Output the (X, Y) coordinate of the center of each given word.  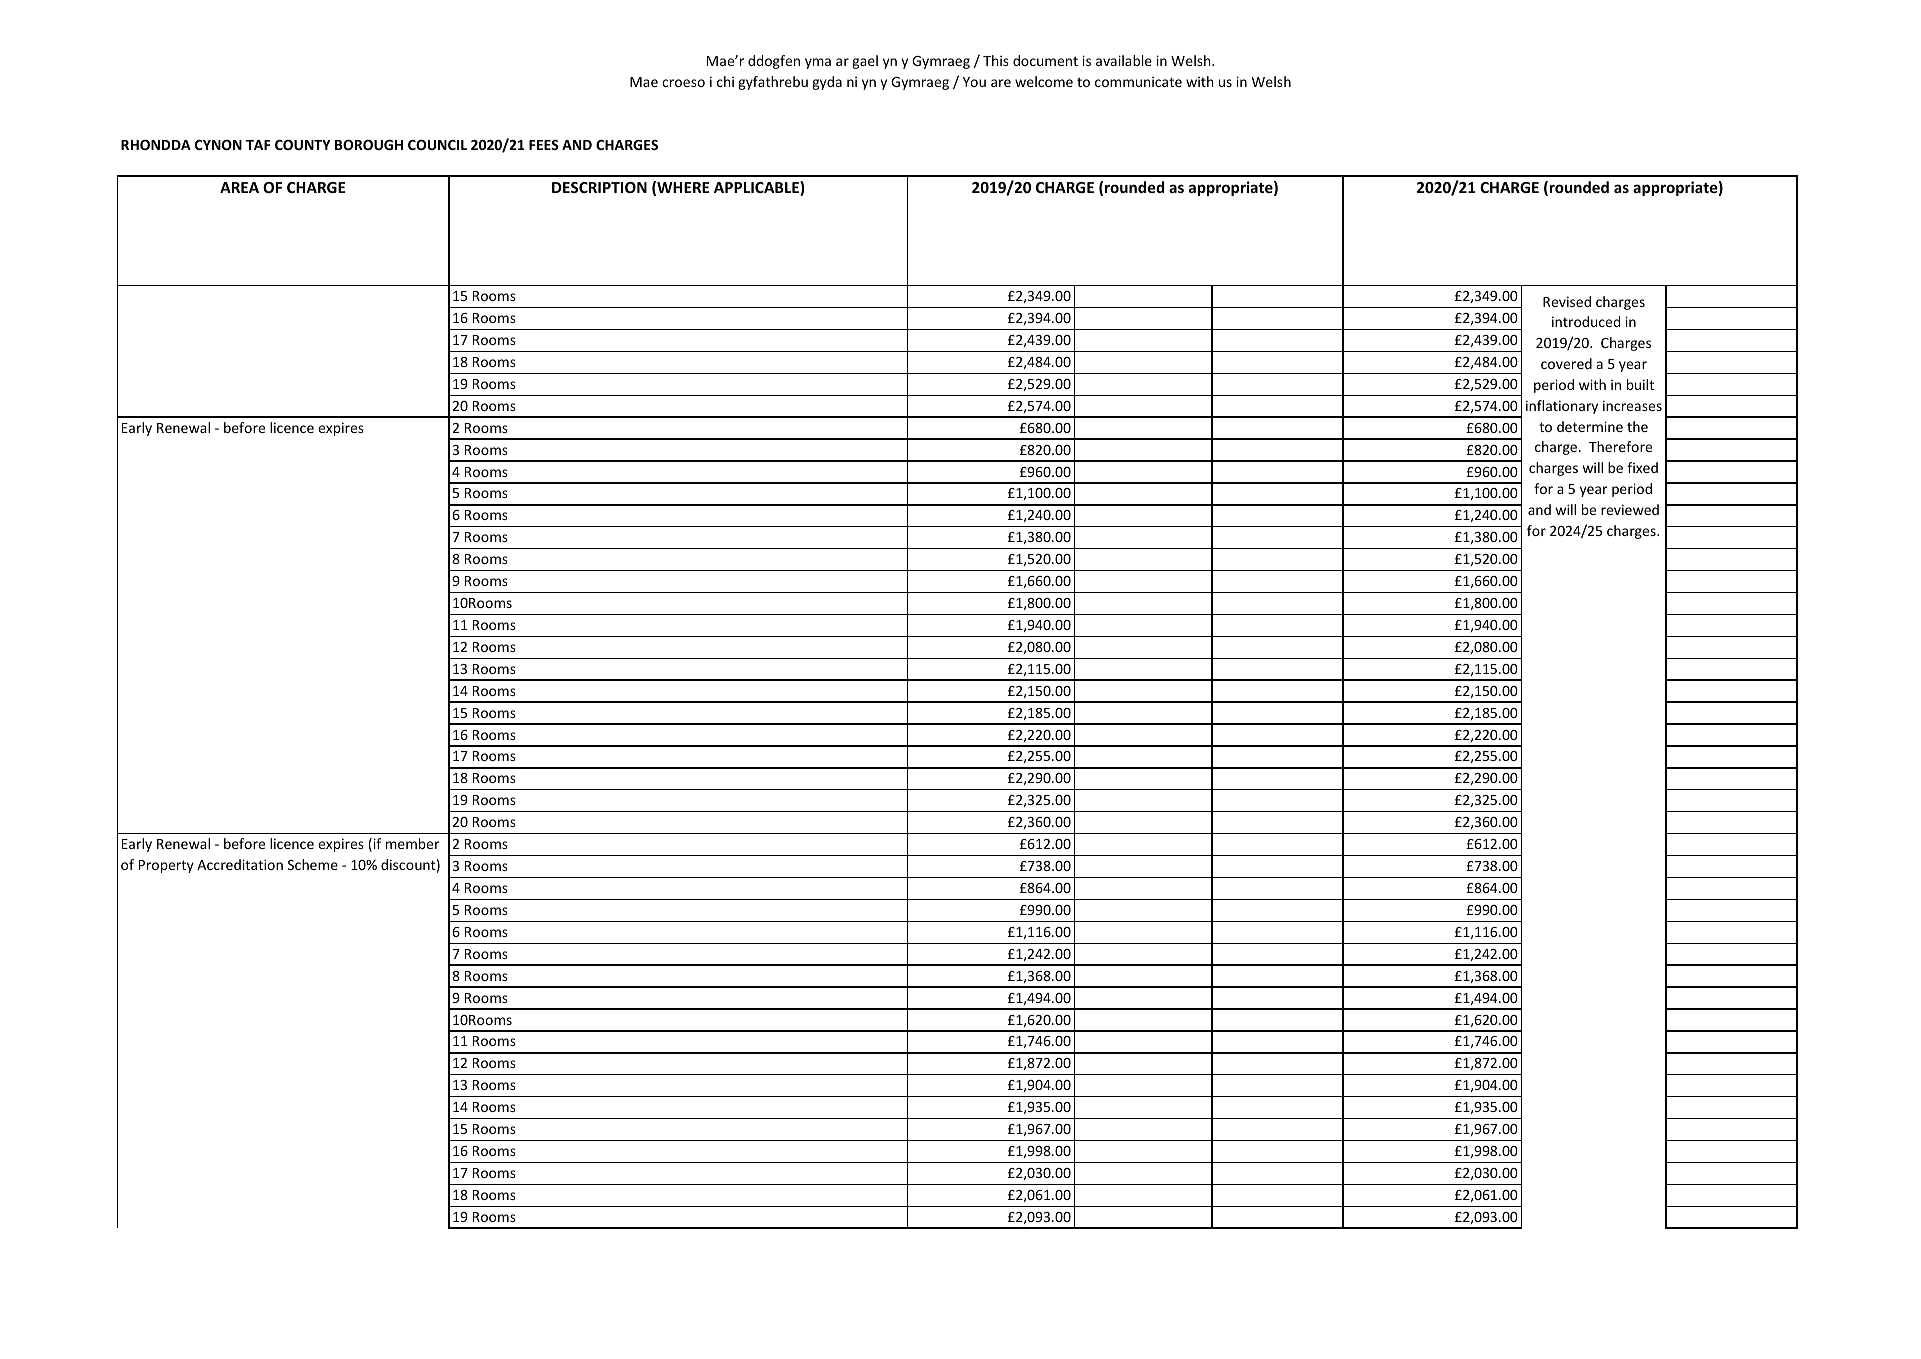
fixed (1642, 467)
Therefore (1620, 446)
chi (725, 81)
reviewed (1630, 509)
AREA (239, 187)
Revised (1567, 301)
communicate (1138, 82)
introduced (1586, 321)
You (974, 82)
